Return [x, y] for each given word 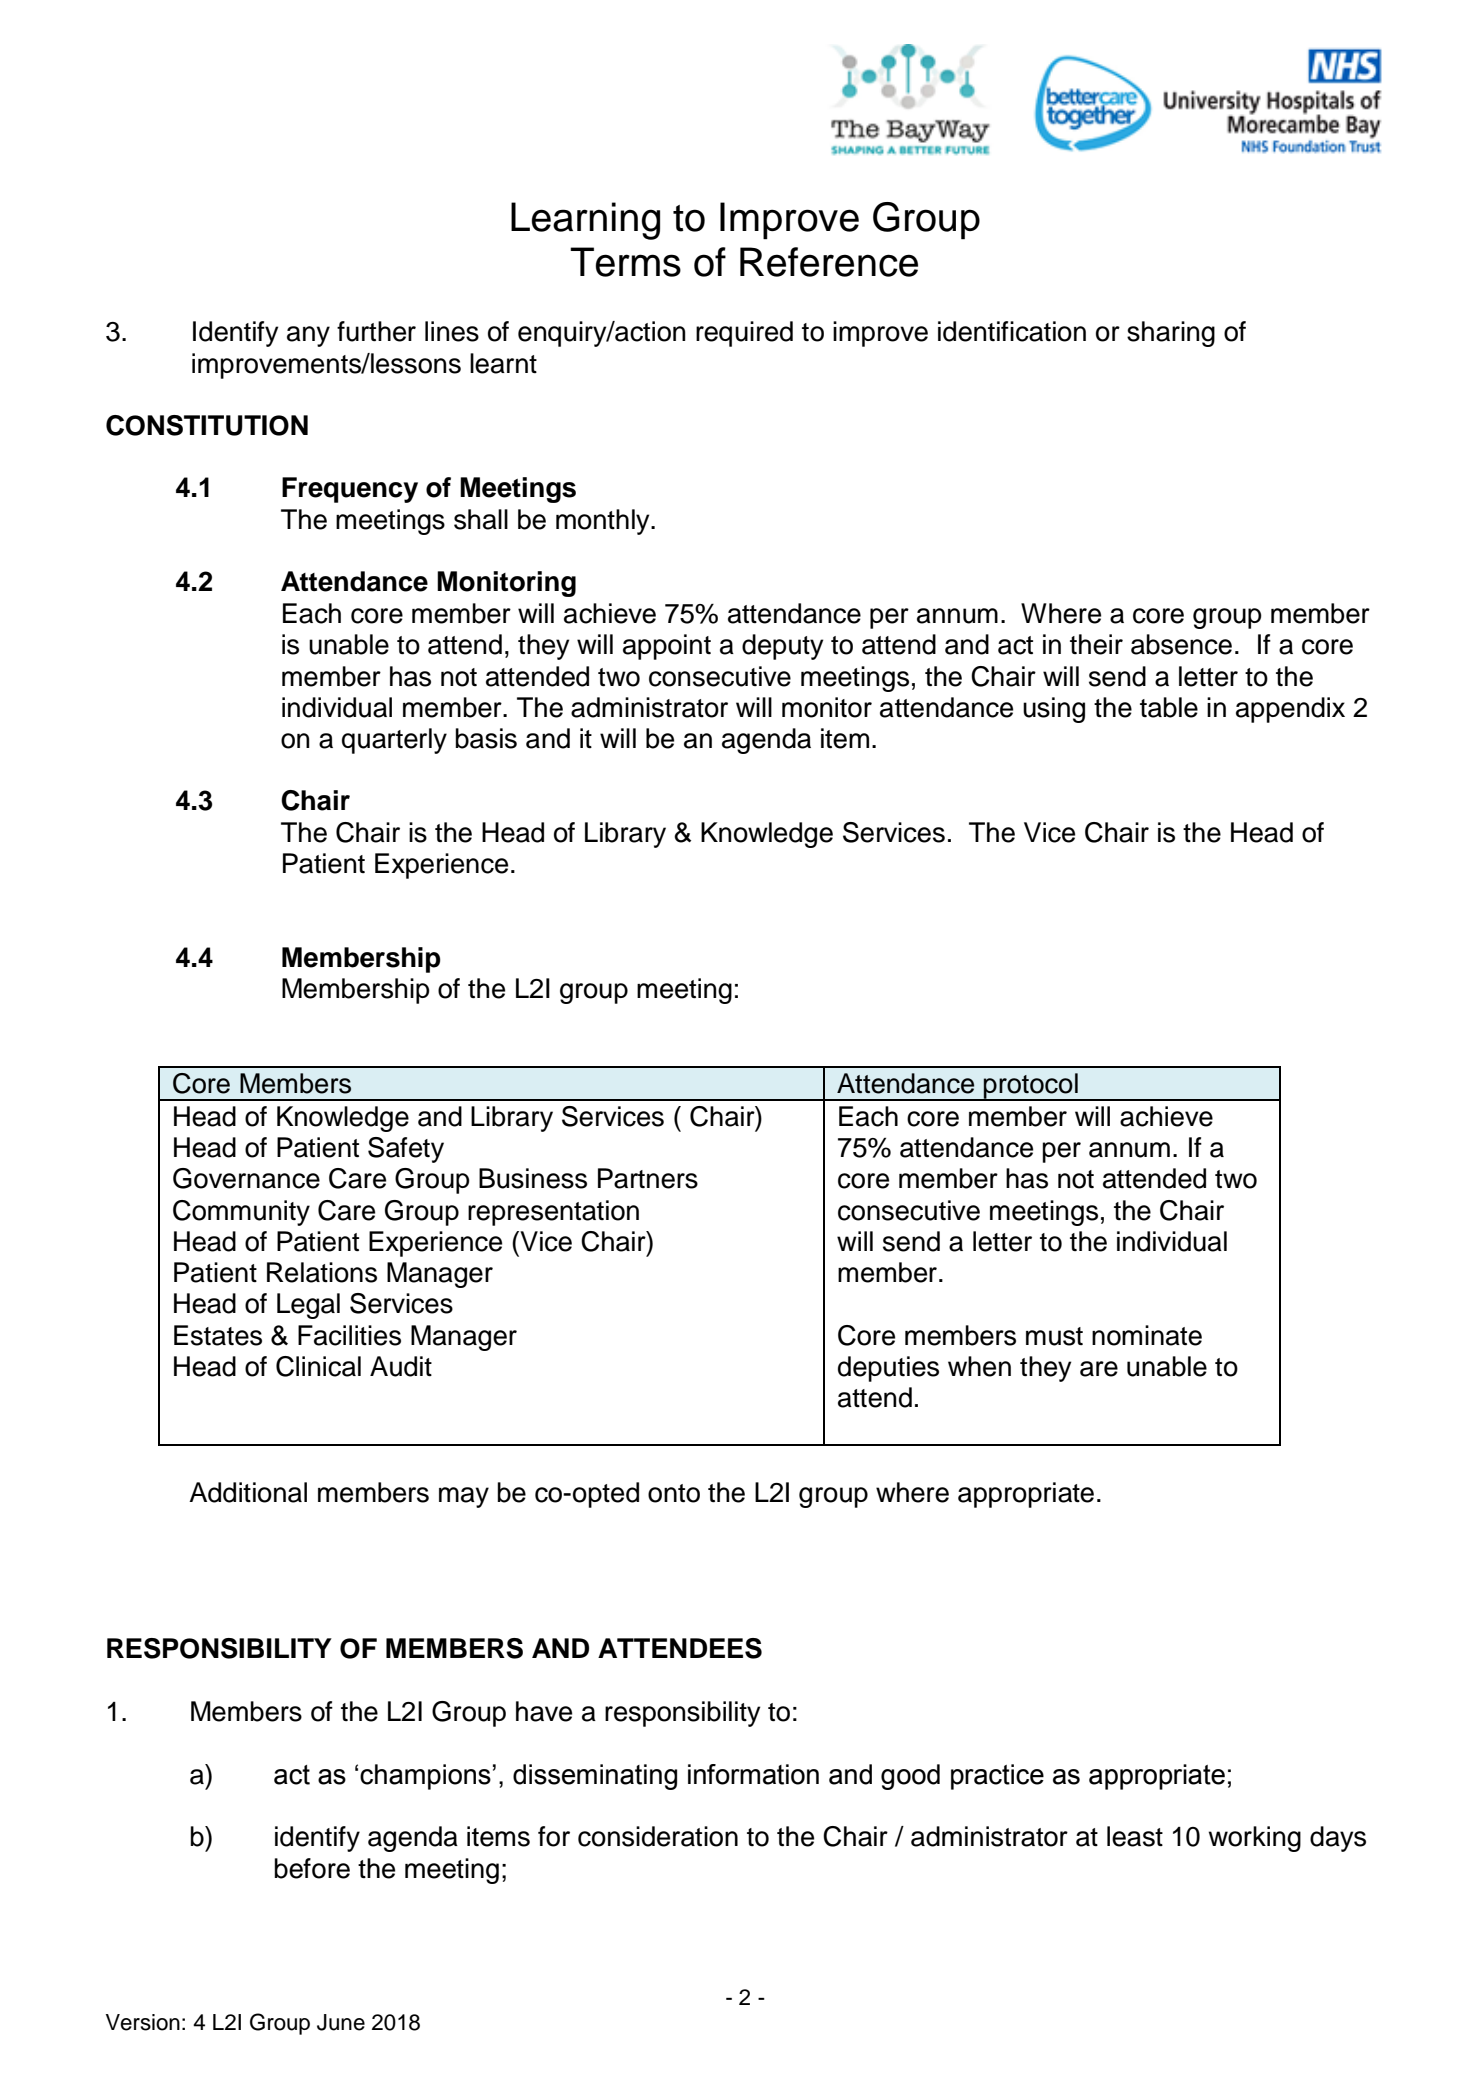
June [341, 2022]
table [1169, 707]
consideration [658, 1836]
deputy [782, 647]
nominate [1147, 1335]
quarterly [394, 741]
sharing [1171, 334]
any [308, 336]
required [744, 334]
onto [674, 1493]
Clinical [318, 1366]
